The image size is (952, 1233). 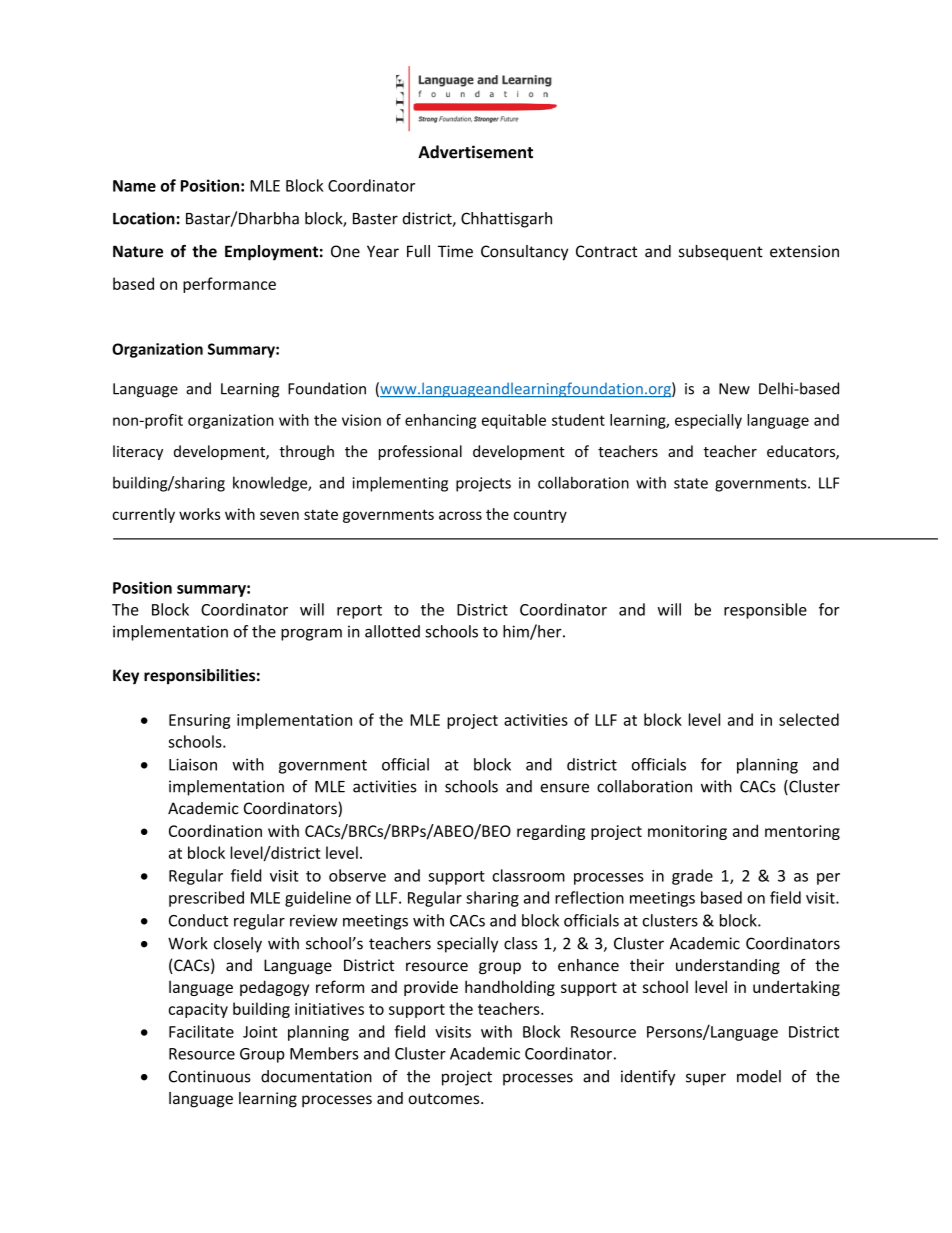 What do you see at coordinates (475, 152) in the screenshot?
I see `Advertisement` at bounding box center [475, 152].
